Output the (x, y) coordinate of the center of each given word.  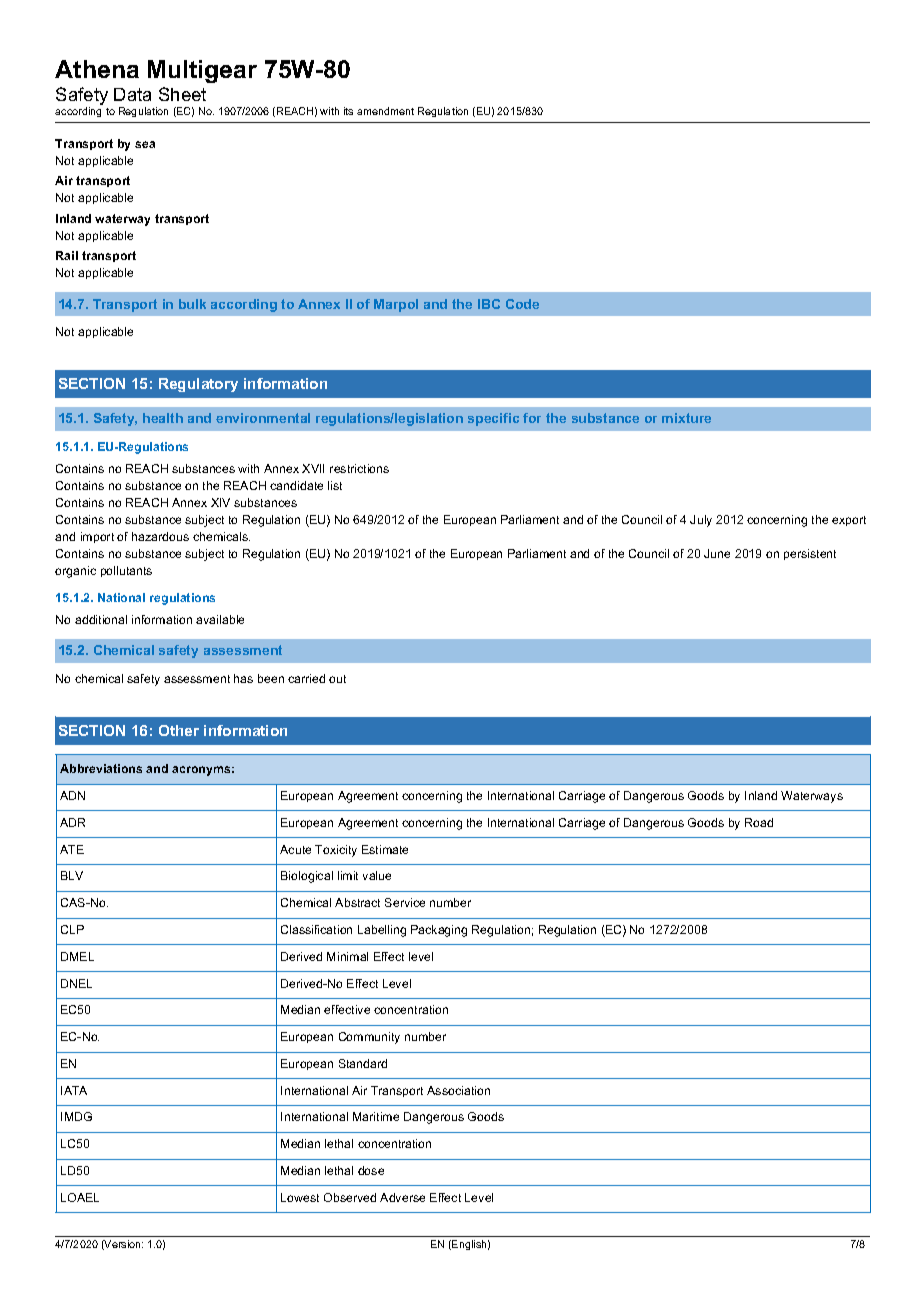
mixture (686, 418)
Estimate (385, 849)
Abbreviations (101, 768)
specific (493, 419)
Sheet (182, 94)
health (163, 418)
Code (522, 304)
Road (759, 822)
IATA (74, 1090)
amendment (385, 111)
